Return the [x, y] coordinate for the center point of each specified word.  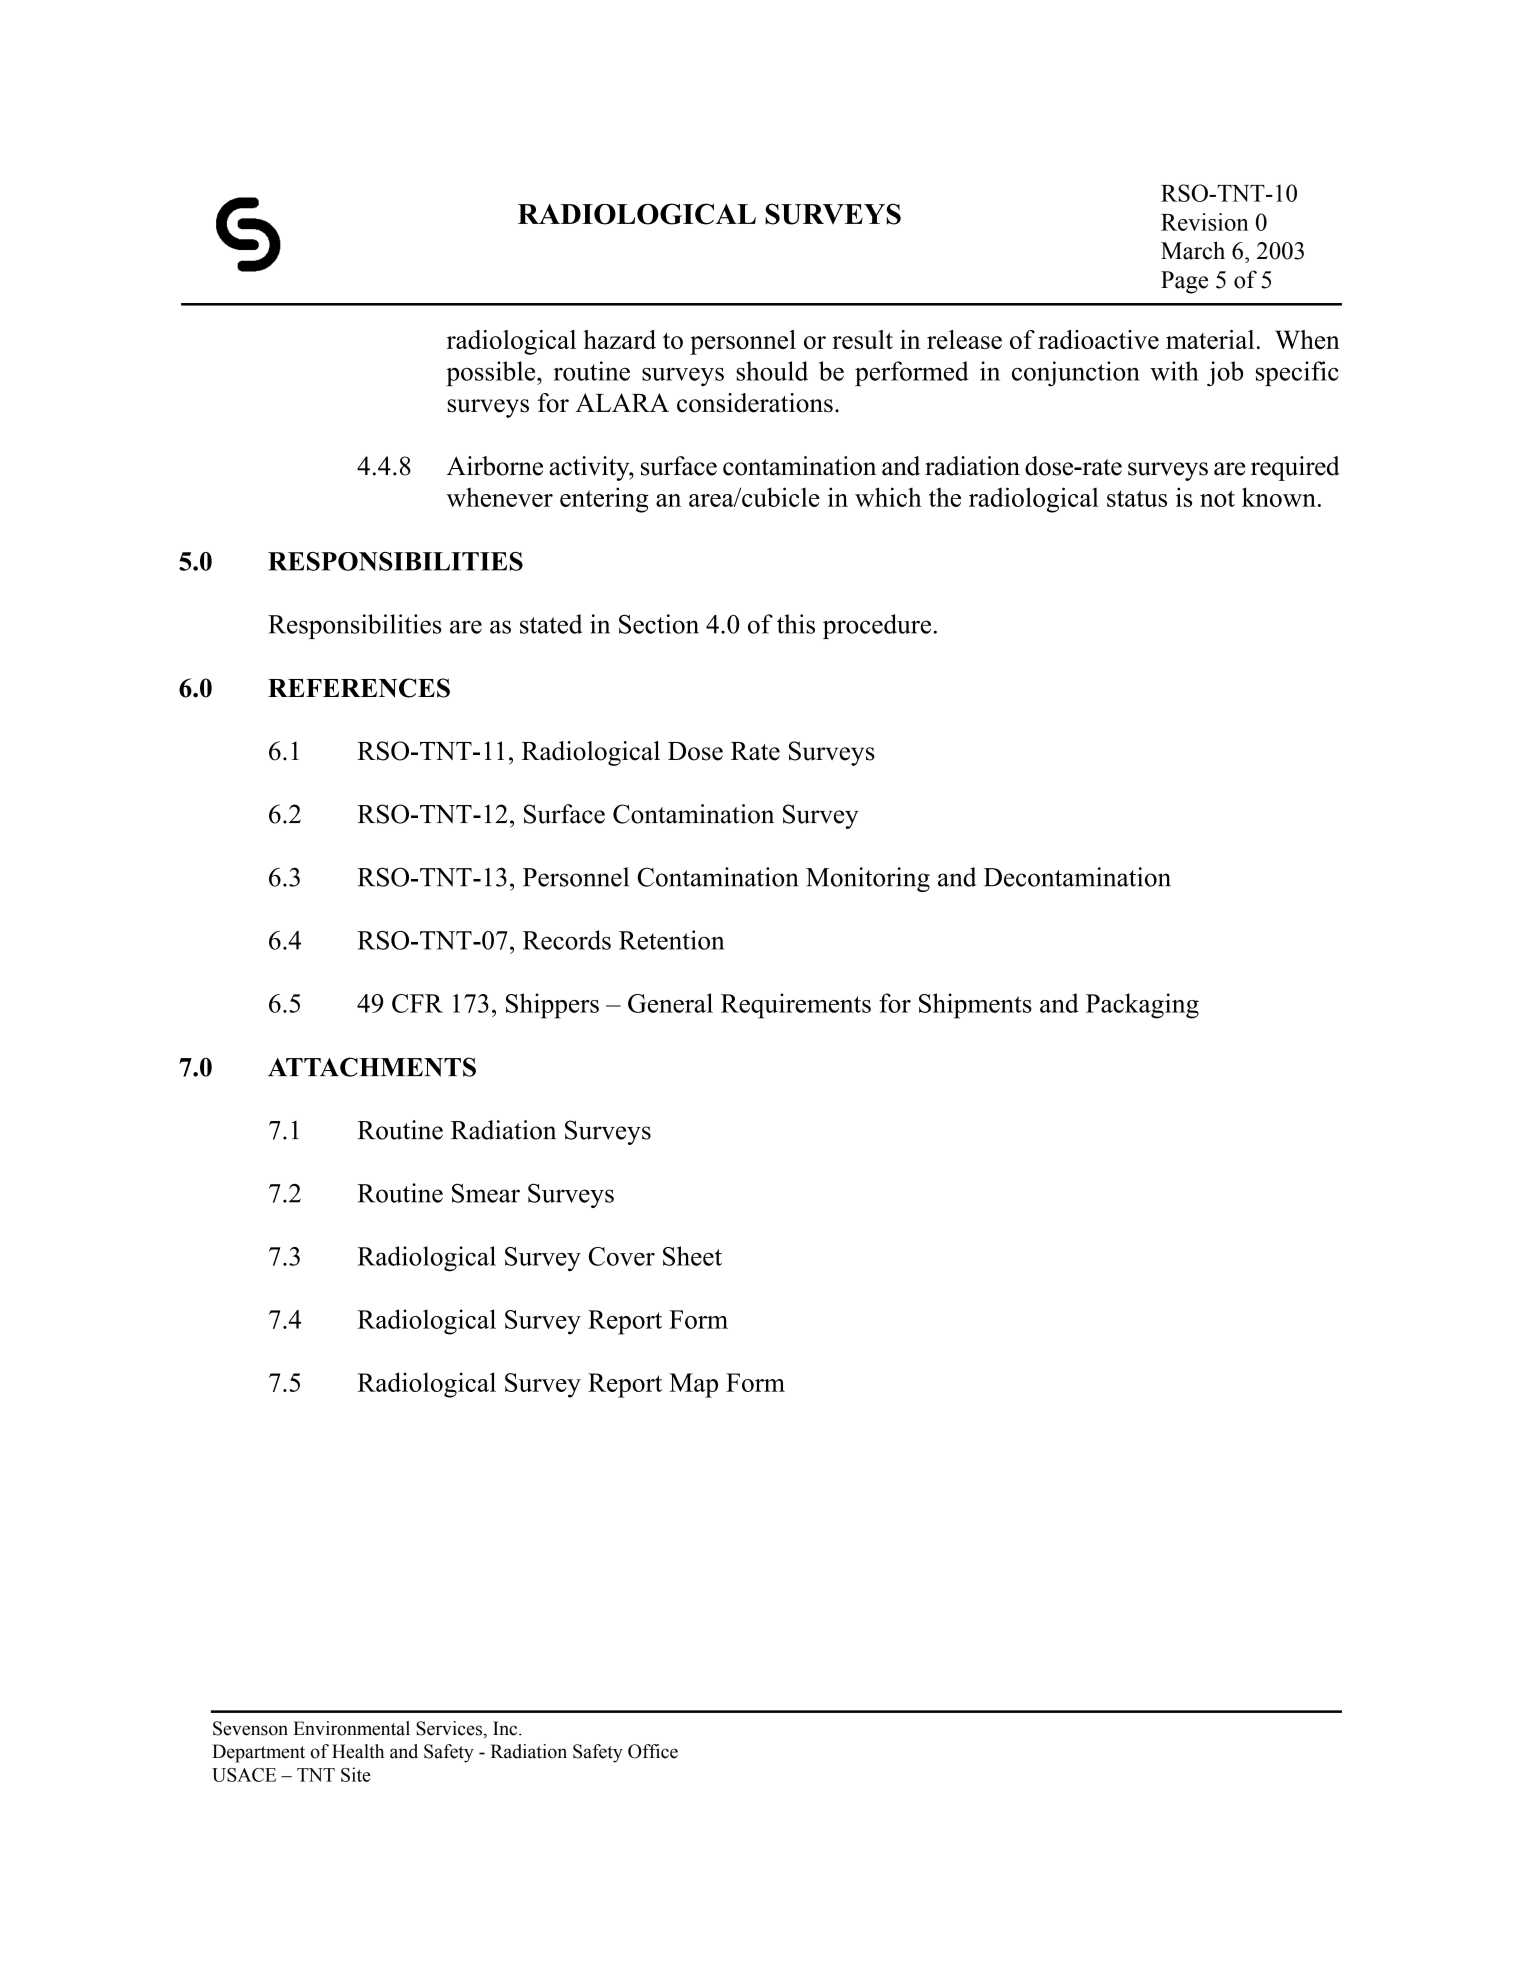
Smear [486, 1193]
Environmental [351, 1728]
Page [1184, 282]
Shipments [975, 1006]
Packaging [1142, 1006]
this [796, 624]
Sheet [692, 1256]
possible [492, 373]
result [862, 339]
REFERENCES [359, 688]
